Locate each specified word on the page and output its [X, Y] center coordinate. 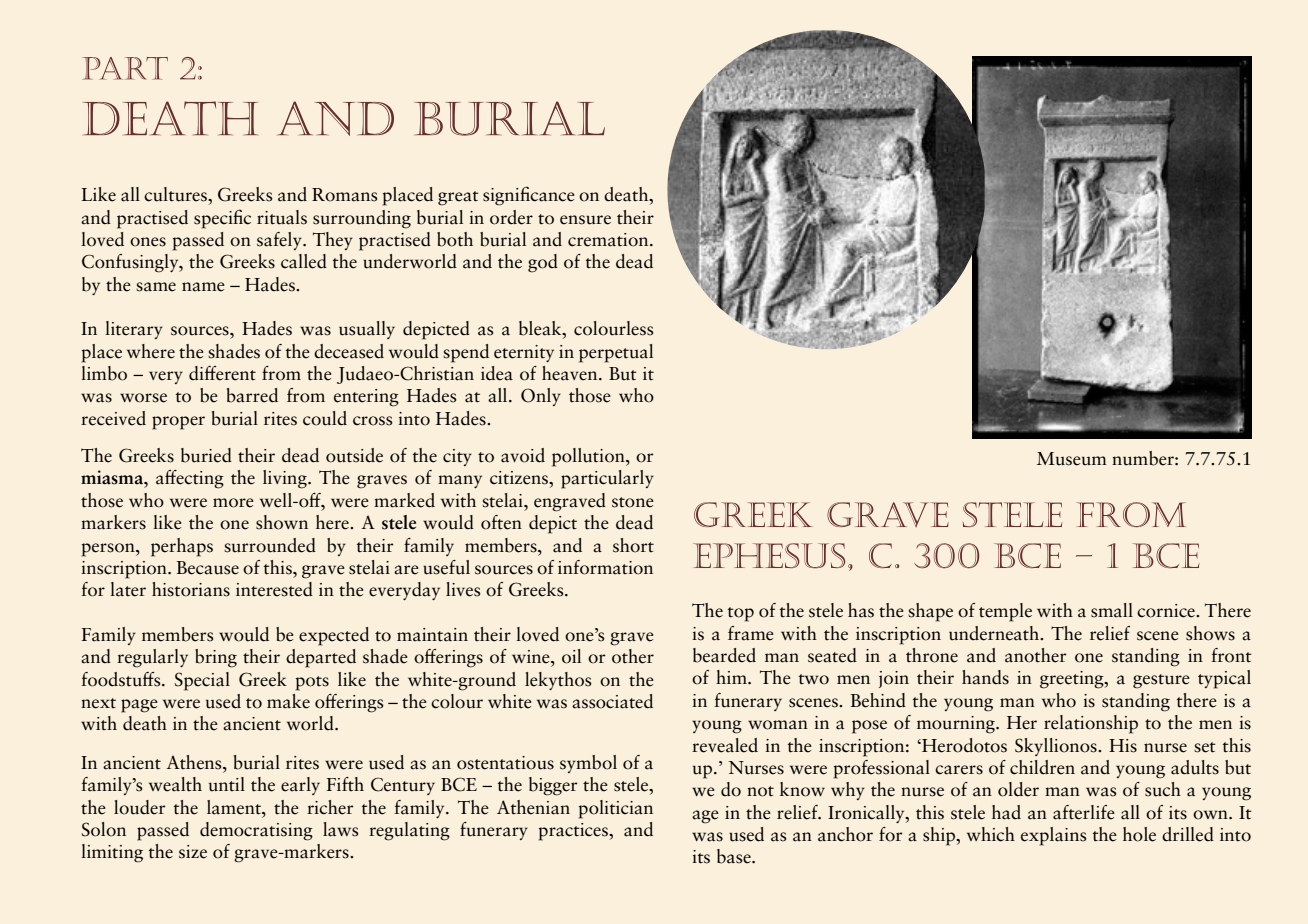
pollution [589, 457]
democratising [256, 831]
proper [178, 423]
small [1112, 610]
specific [222, 219]
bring [216, 658]
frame [751, 633]
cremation [609, 240]
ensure [585, 220]
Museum [1072, 459]
